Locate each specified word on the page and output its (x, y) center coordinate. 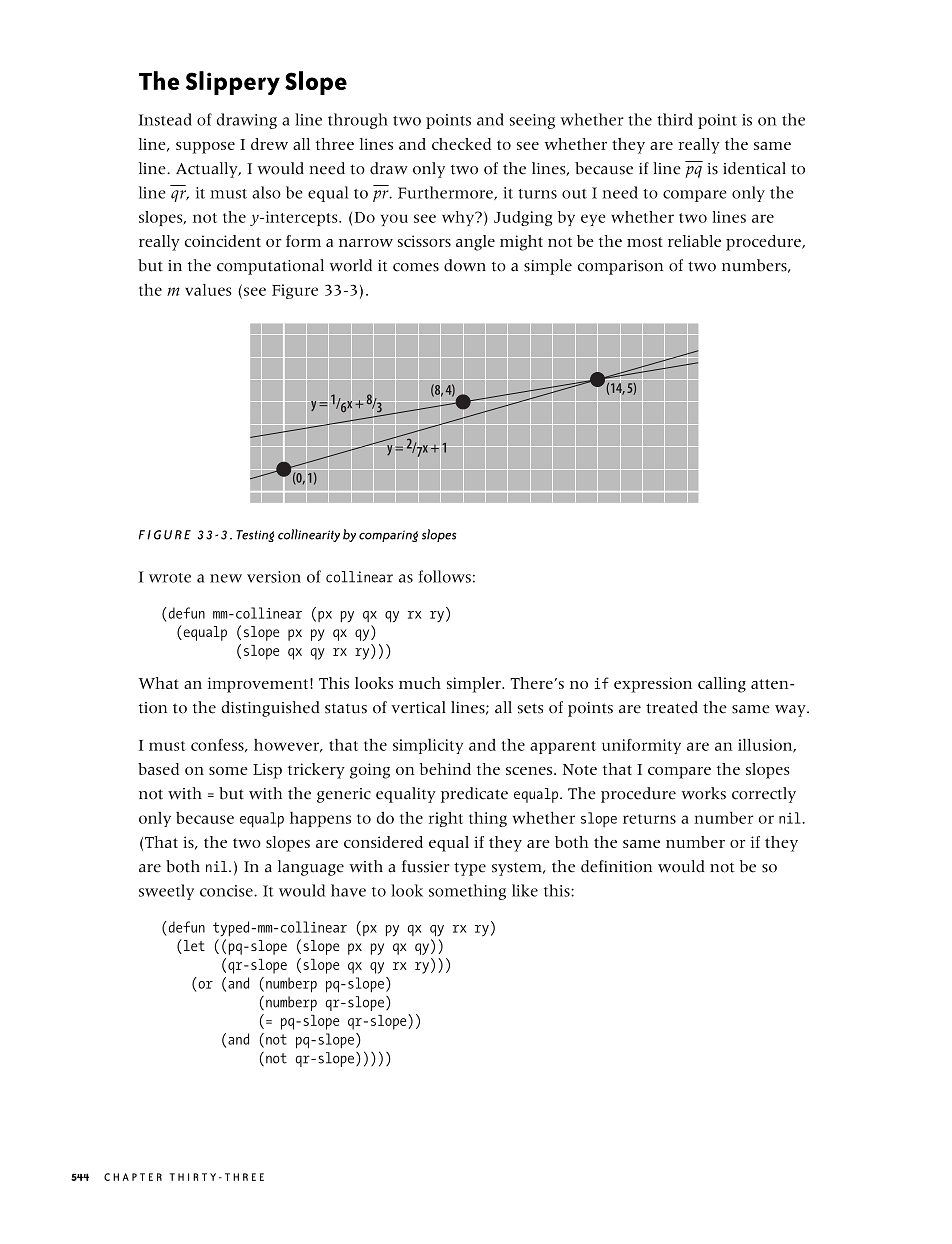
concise (227, 891)
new (226, 578)
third (675, 119)
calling (722, 685)
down (465, 265)
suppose (205, 148)
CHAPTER (133, 1177)
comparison (620, 267)
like (525, 890)
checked (461, 144)
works (704, 793)
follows (444, 576)
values (208, 290)
